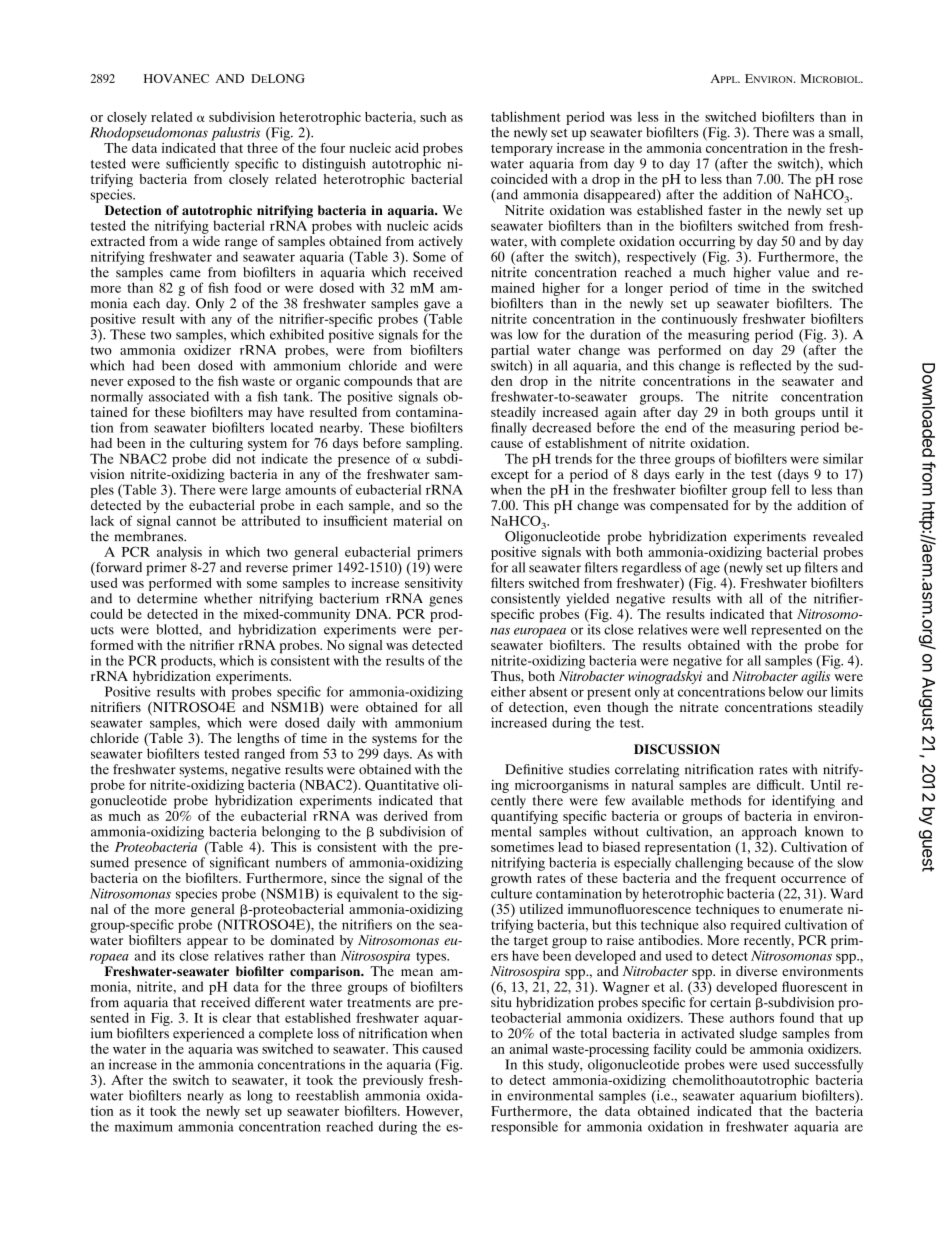  What do you see at coordinates (780, 489) in the image?
I see `fell` at bounding box center [780, 489].
